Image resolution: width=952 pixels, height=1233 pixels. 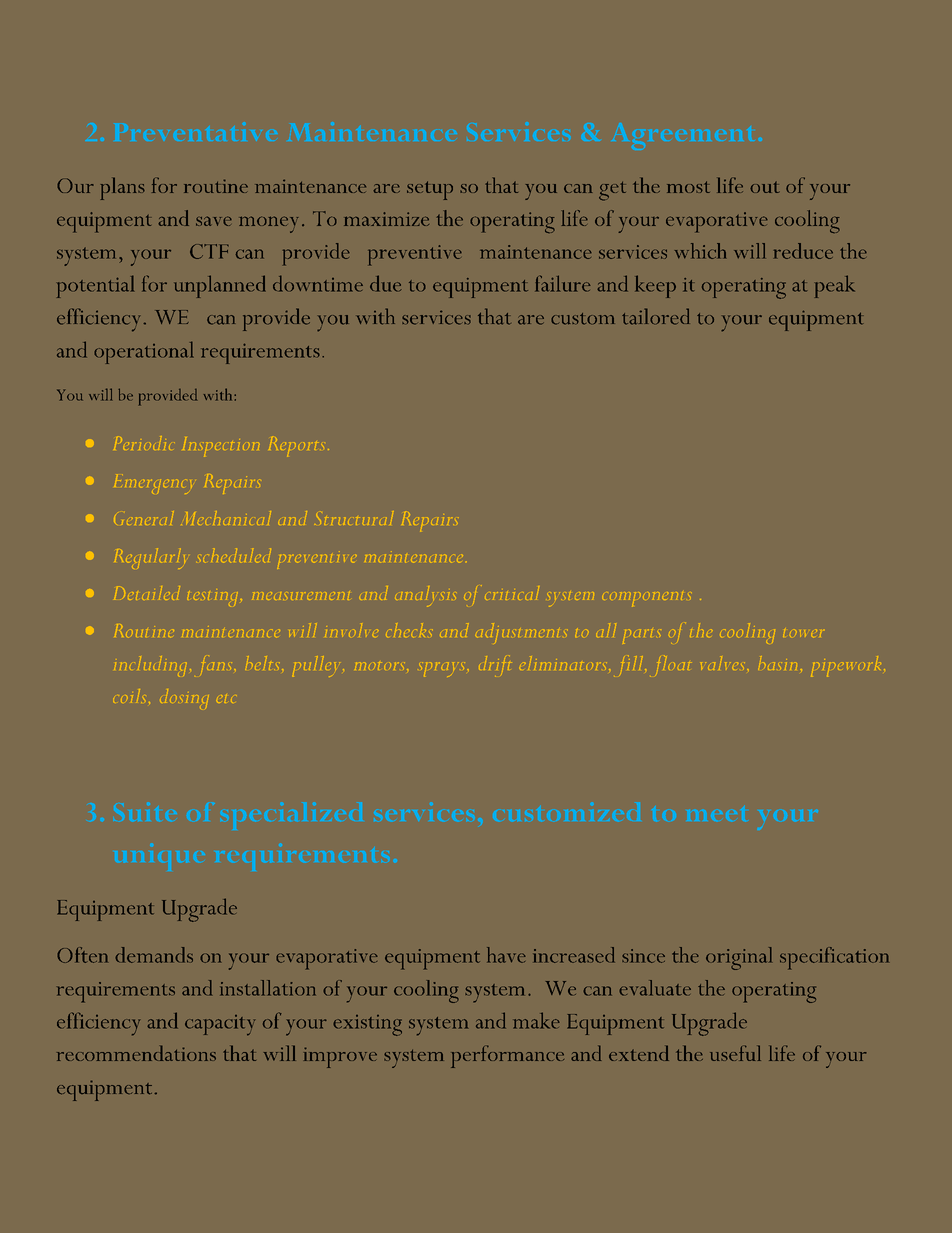 I want to click on tower, so click(x=802, y=633).
